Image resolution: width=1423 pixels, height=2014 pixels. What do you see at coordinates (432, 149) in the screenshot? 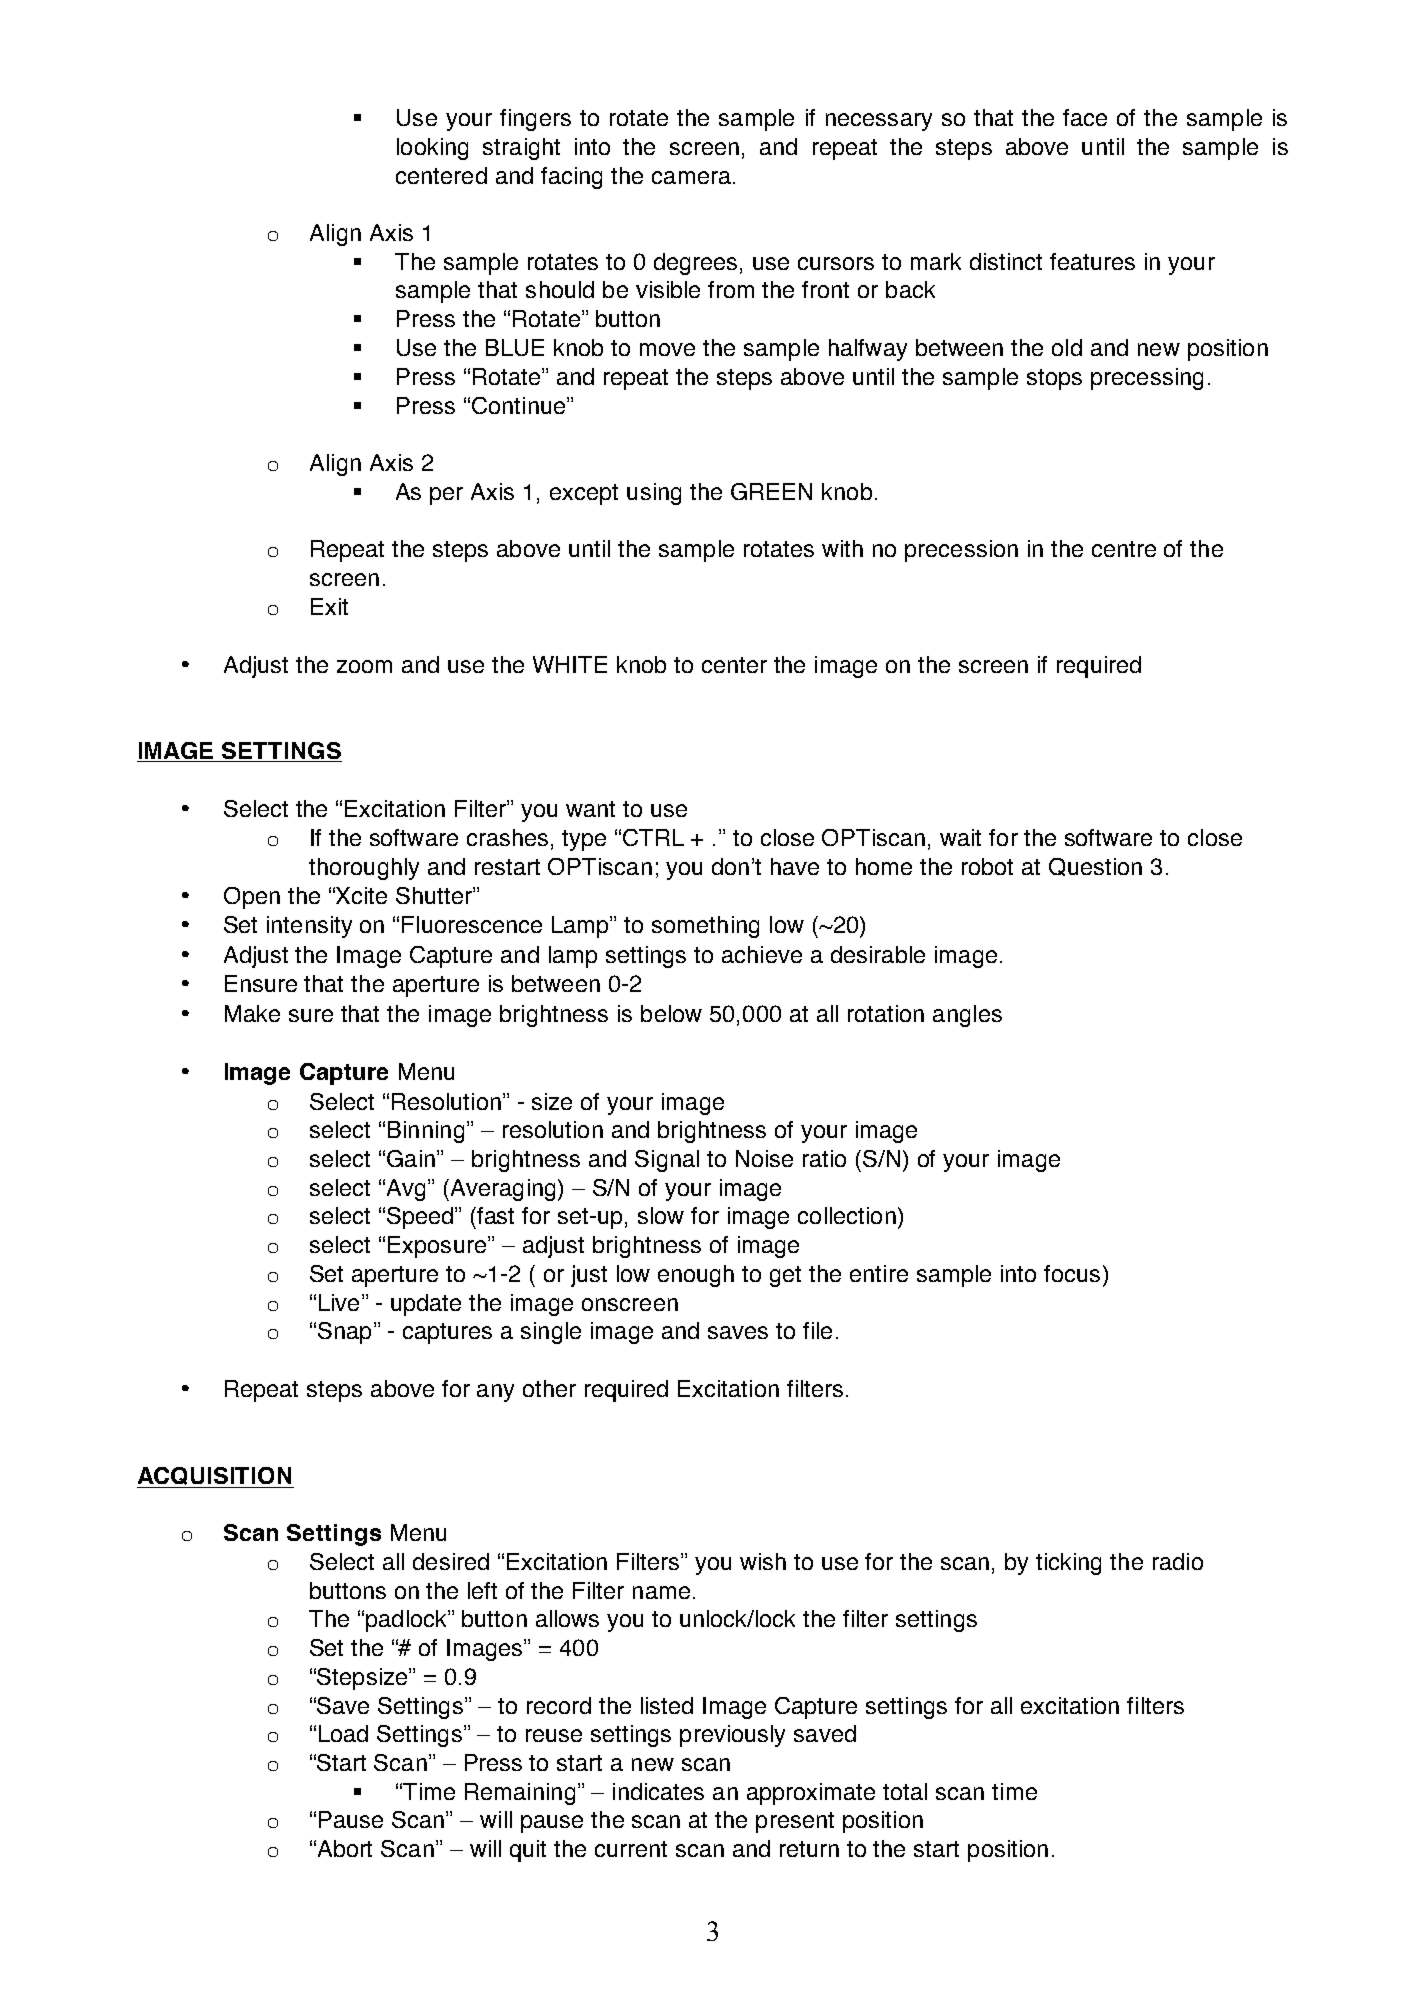
I see `looking` at bounding box center [432, 149].
